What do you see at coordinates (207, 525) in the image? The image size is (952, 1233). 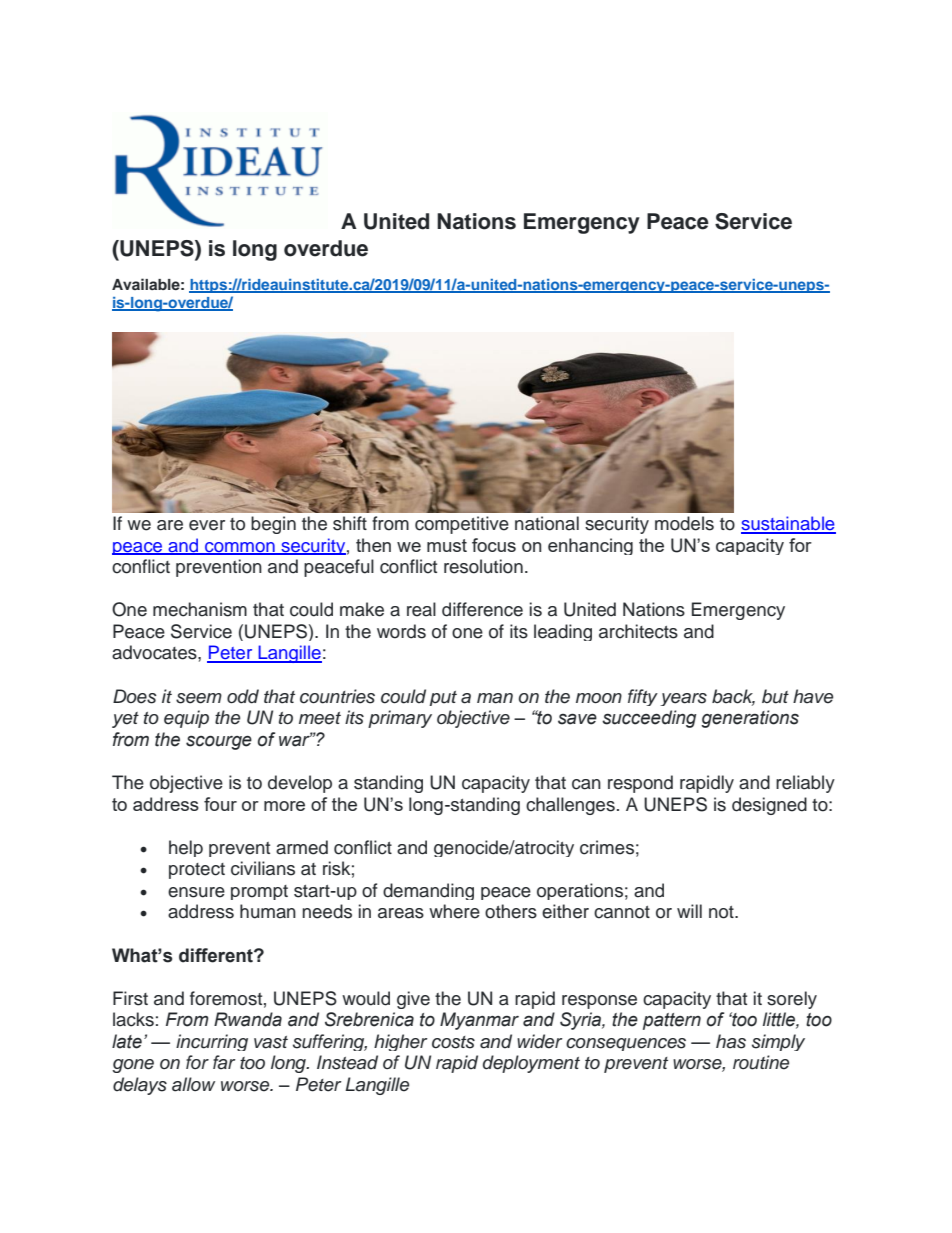 I see `ever` at bounding box center [207, 525].
